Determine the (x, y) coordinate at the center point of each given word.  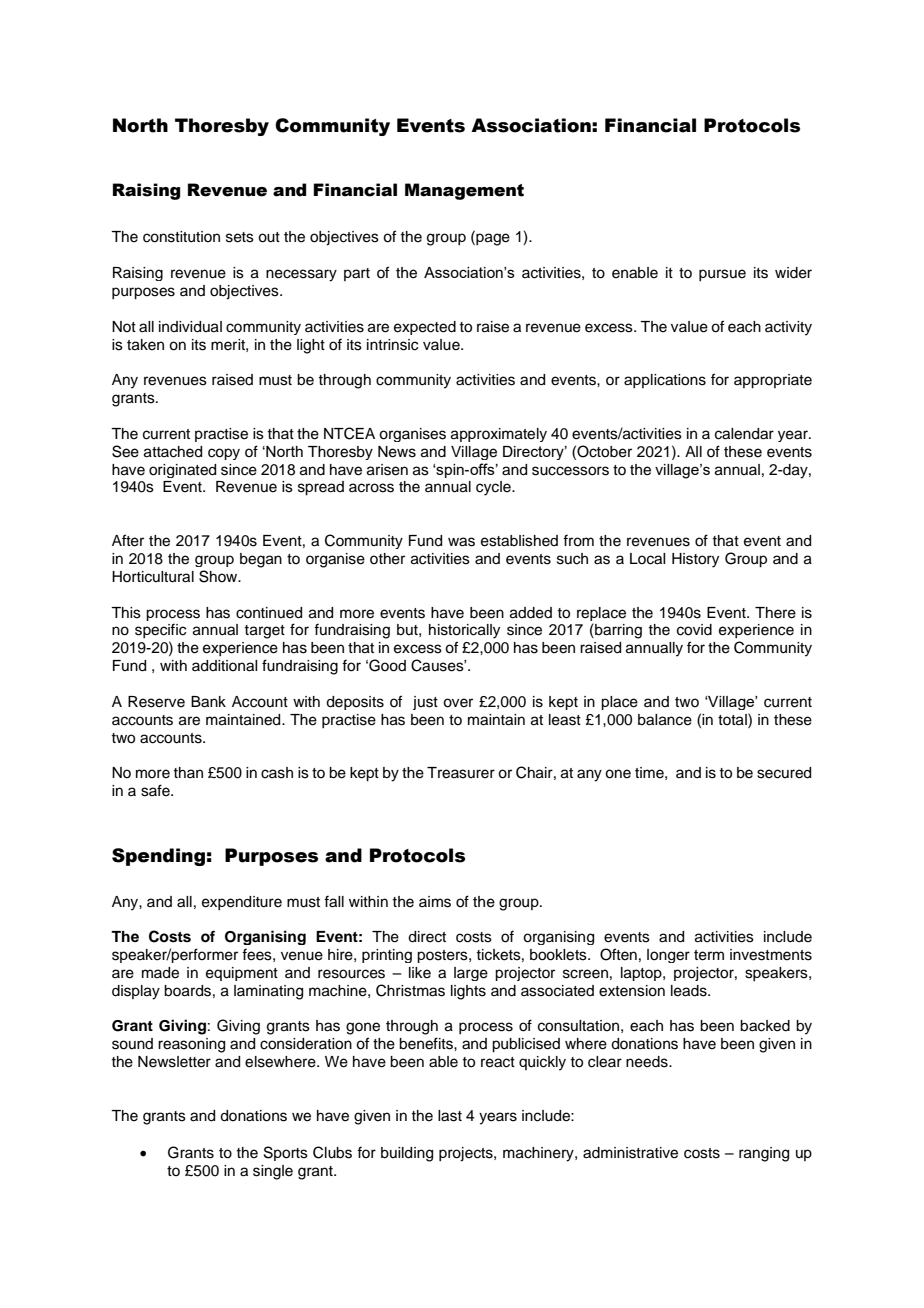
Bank (208, 702)
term (709, 955)
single (273, 1172)
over (458, 703)
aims (435, 902)
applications (665, 381)
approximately (499, 435)
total (733, 719)
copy (224, 454)
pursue (722, 275)
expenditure (242, 903)
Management (464, 191)
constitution (181, 237)
